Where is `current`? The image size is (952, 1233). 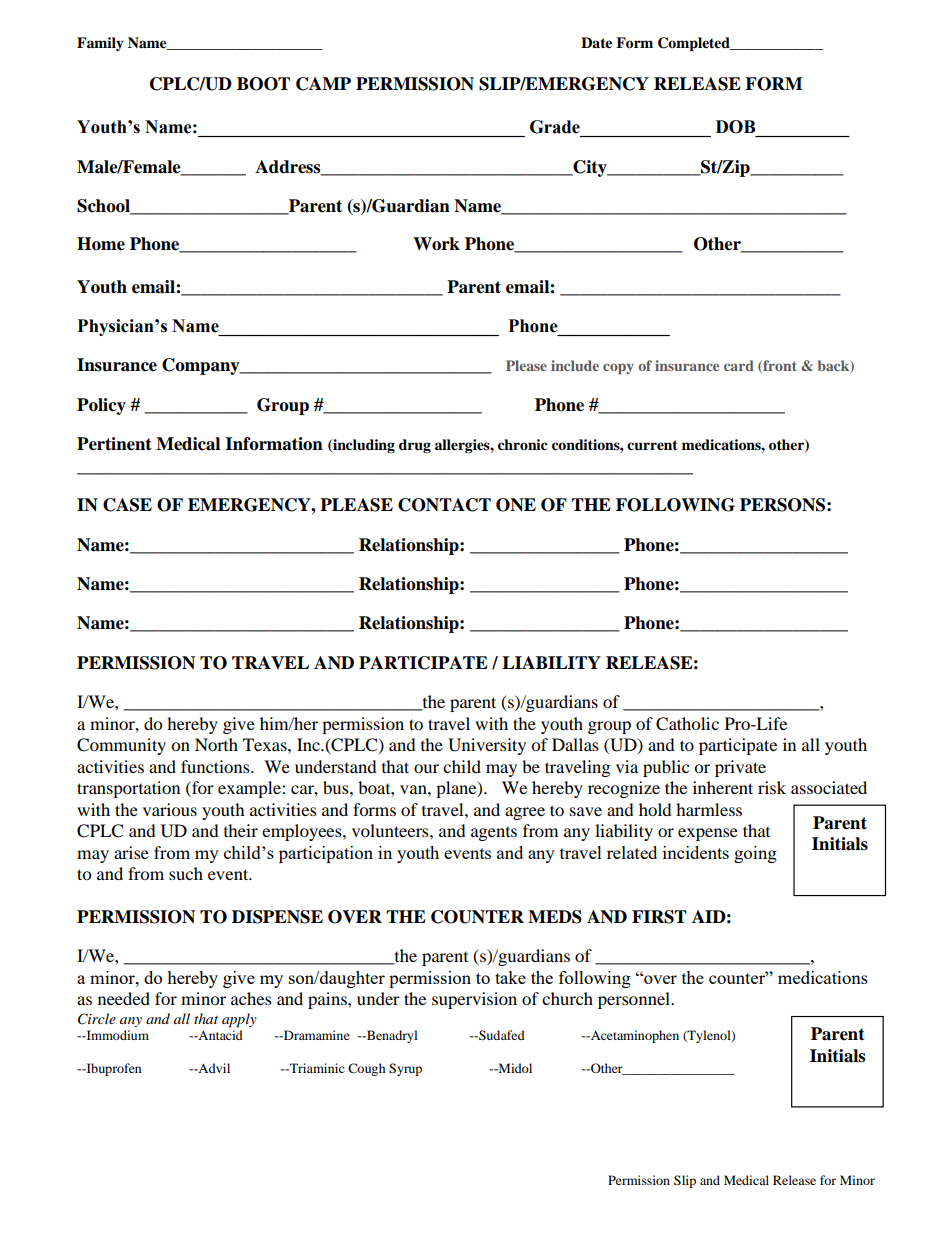 current is located at coordinates (652, 445).
